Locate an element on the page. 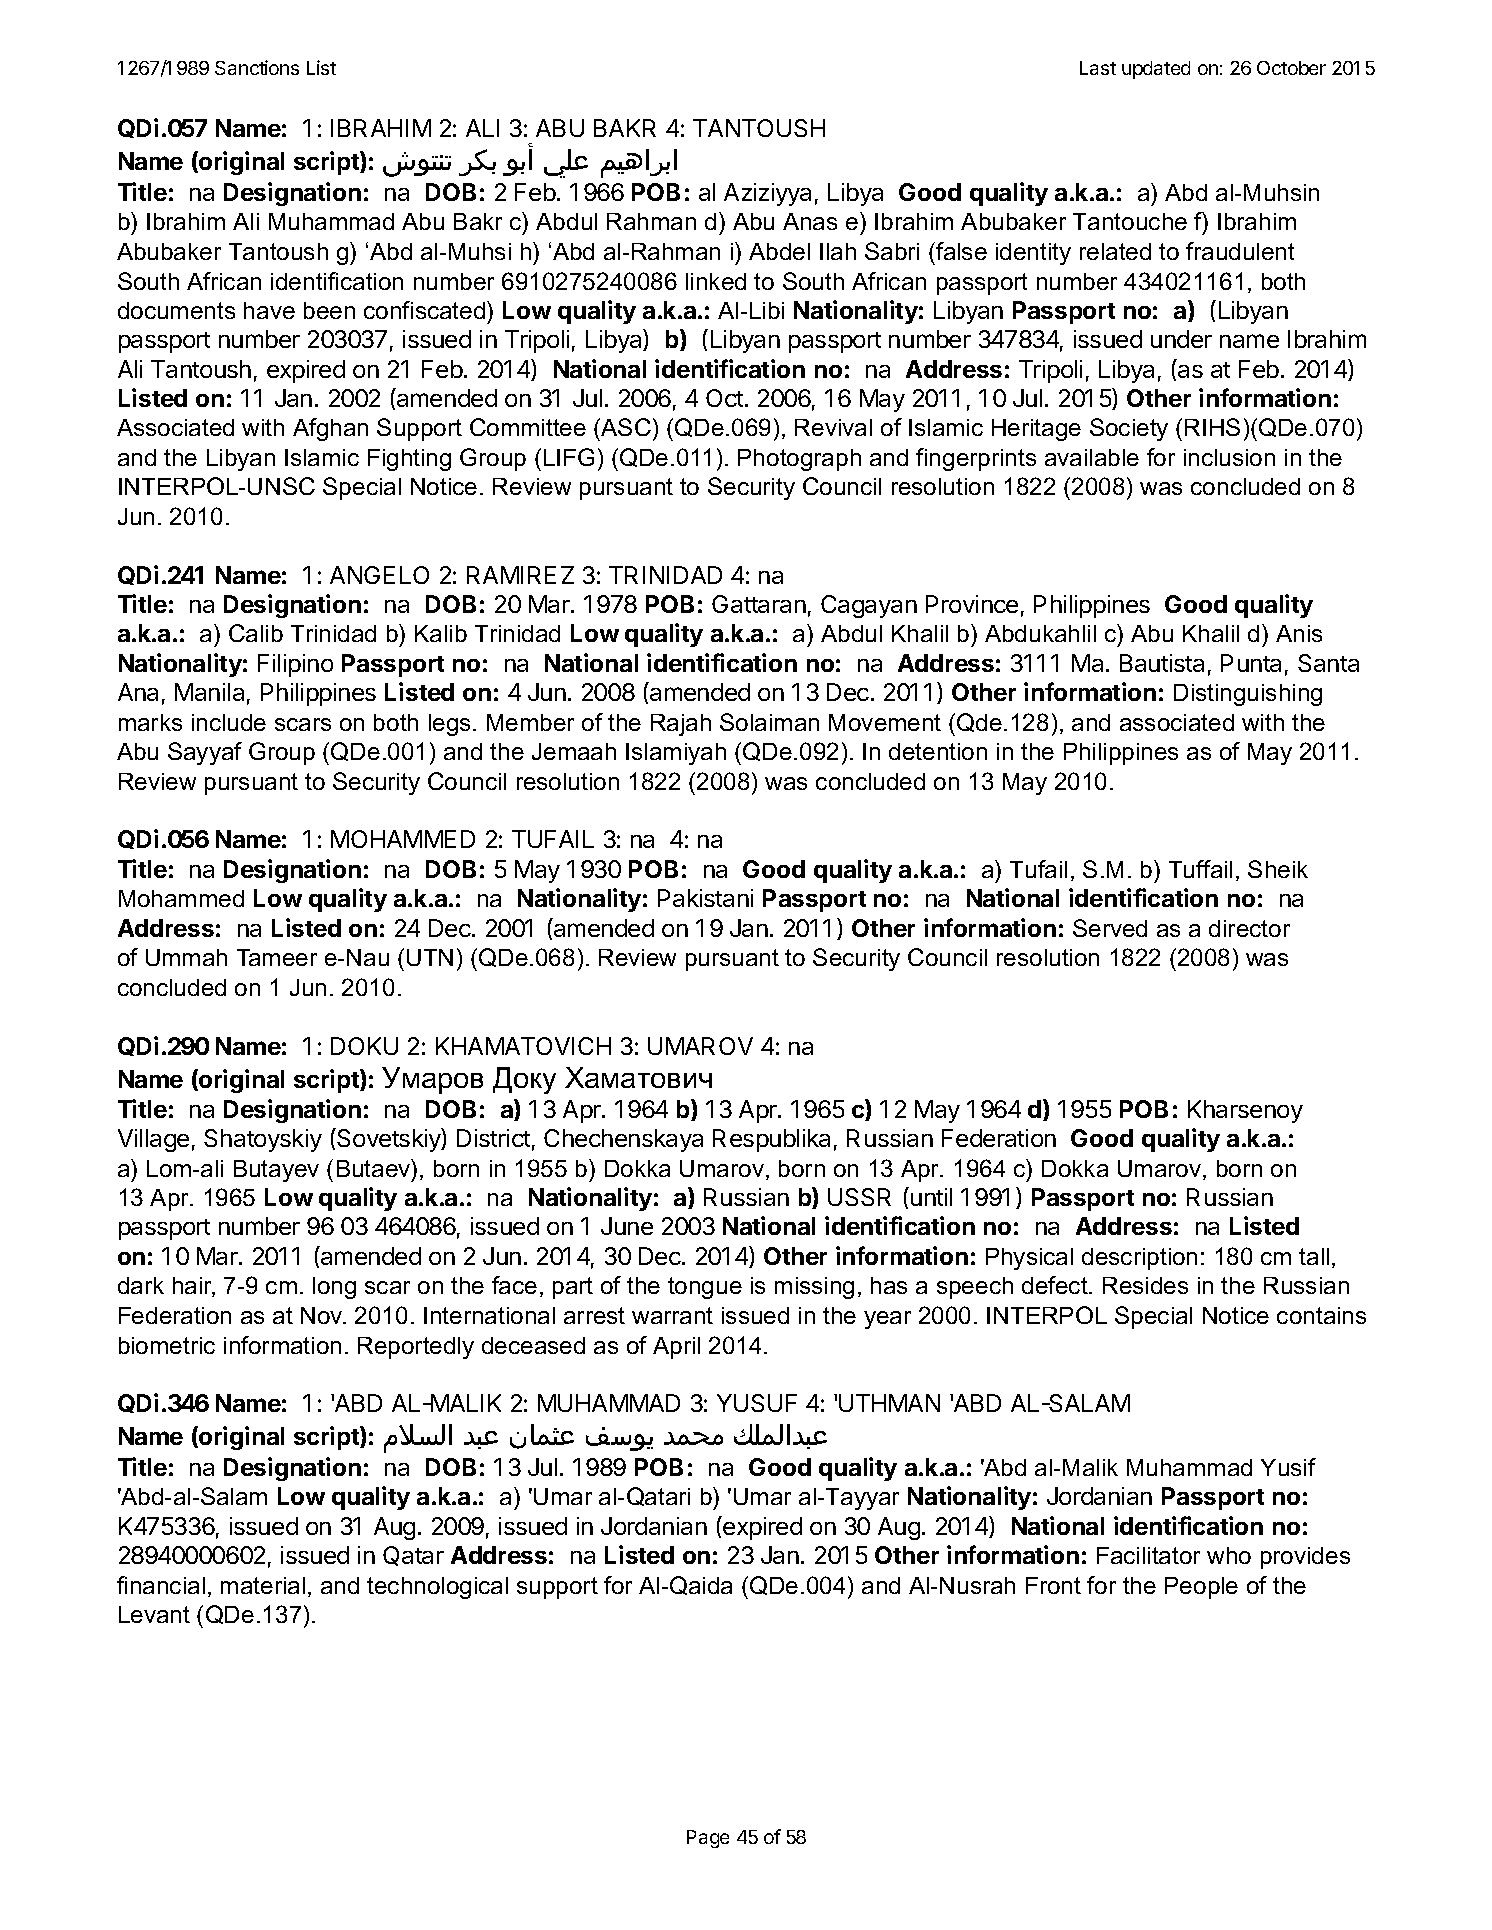 This document has width=1492, height=1930. Levant is located at coordinates (154, 1614).
